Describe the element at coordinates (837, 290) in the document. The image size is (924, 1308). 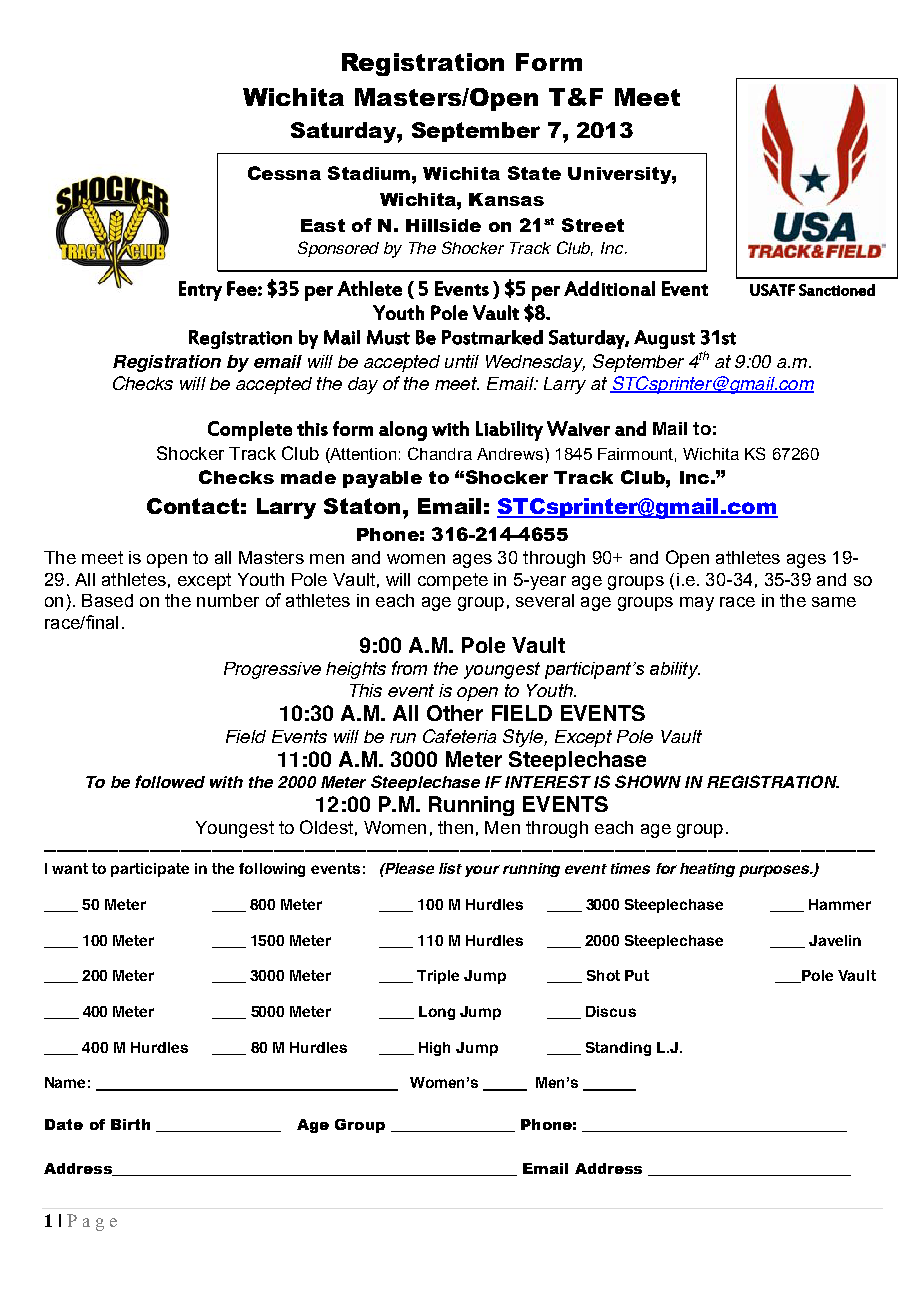
I see `Sanctioned` at that location.
